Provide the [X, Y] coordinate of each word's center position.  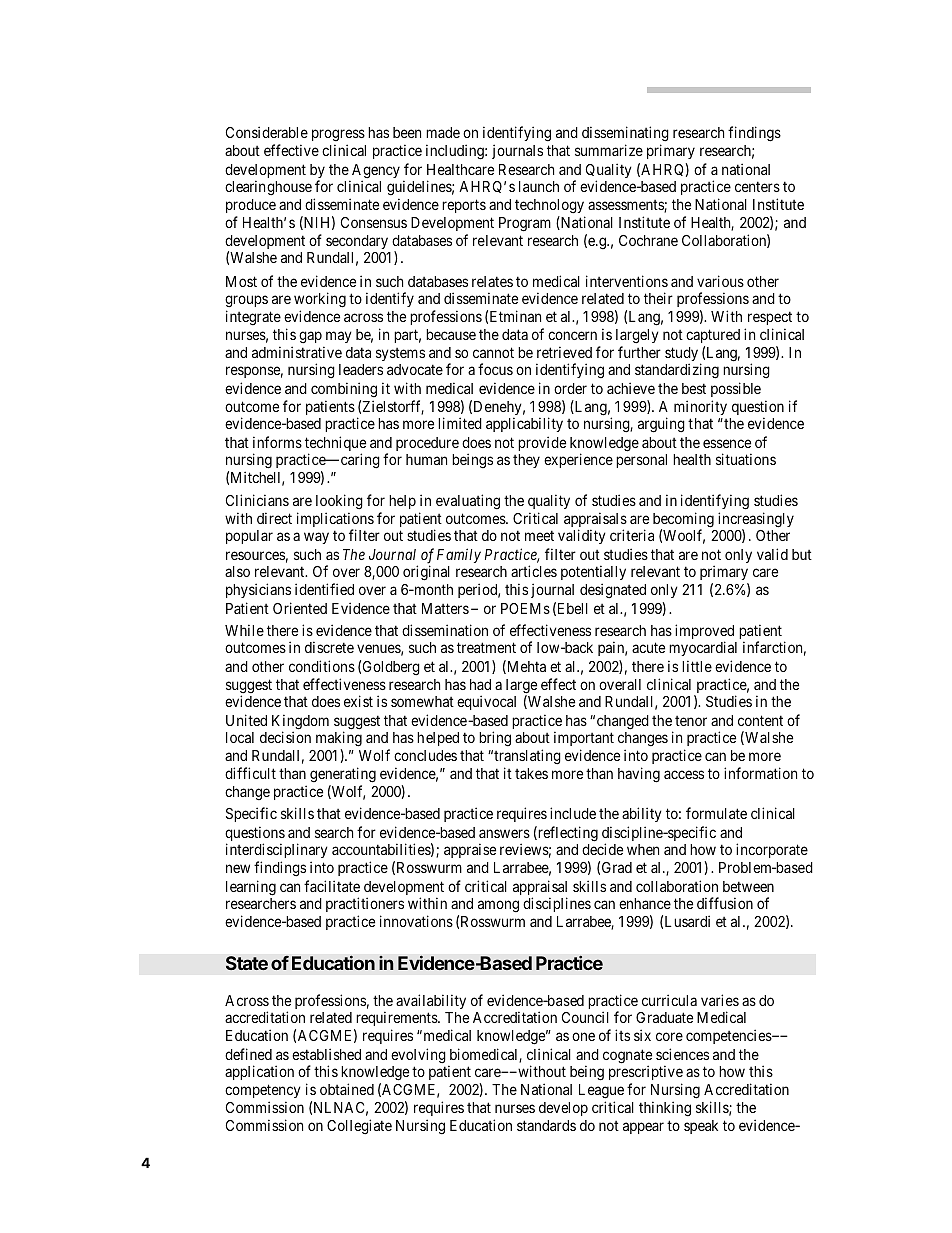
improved [704, 633]
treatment [486, 648]
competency [263, 1091]
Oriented [300, 608]
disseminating [625, 135]
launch [539, 186]
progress [338, 137]
